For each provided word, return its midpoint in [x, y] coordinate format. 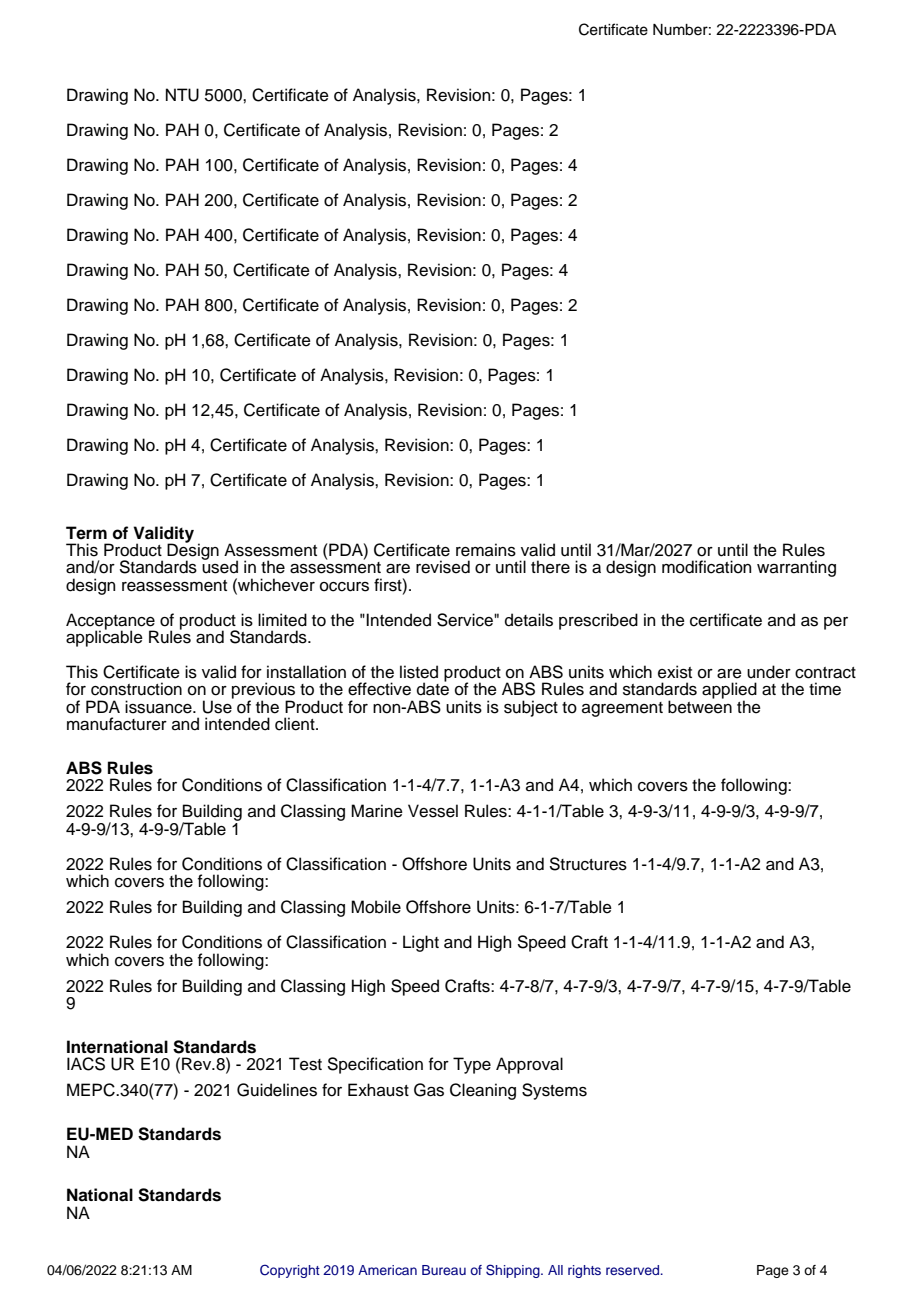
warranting [796, 568]
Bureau [444, 1270]
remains [486, 550]
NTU [182, 95]
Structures [588, 864]
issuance [159, 707]
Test [305, 1064]
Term [86, 533]
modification [706, 567]
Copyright [290, 1271]
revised [443, 567]
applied [729, 691]
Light [421, 943]
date [433, 688]
